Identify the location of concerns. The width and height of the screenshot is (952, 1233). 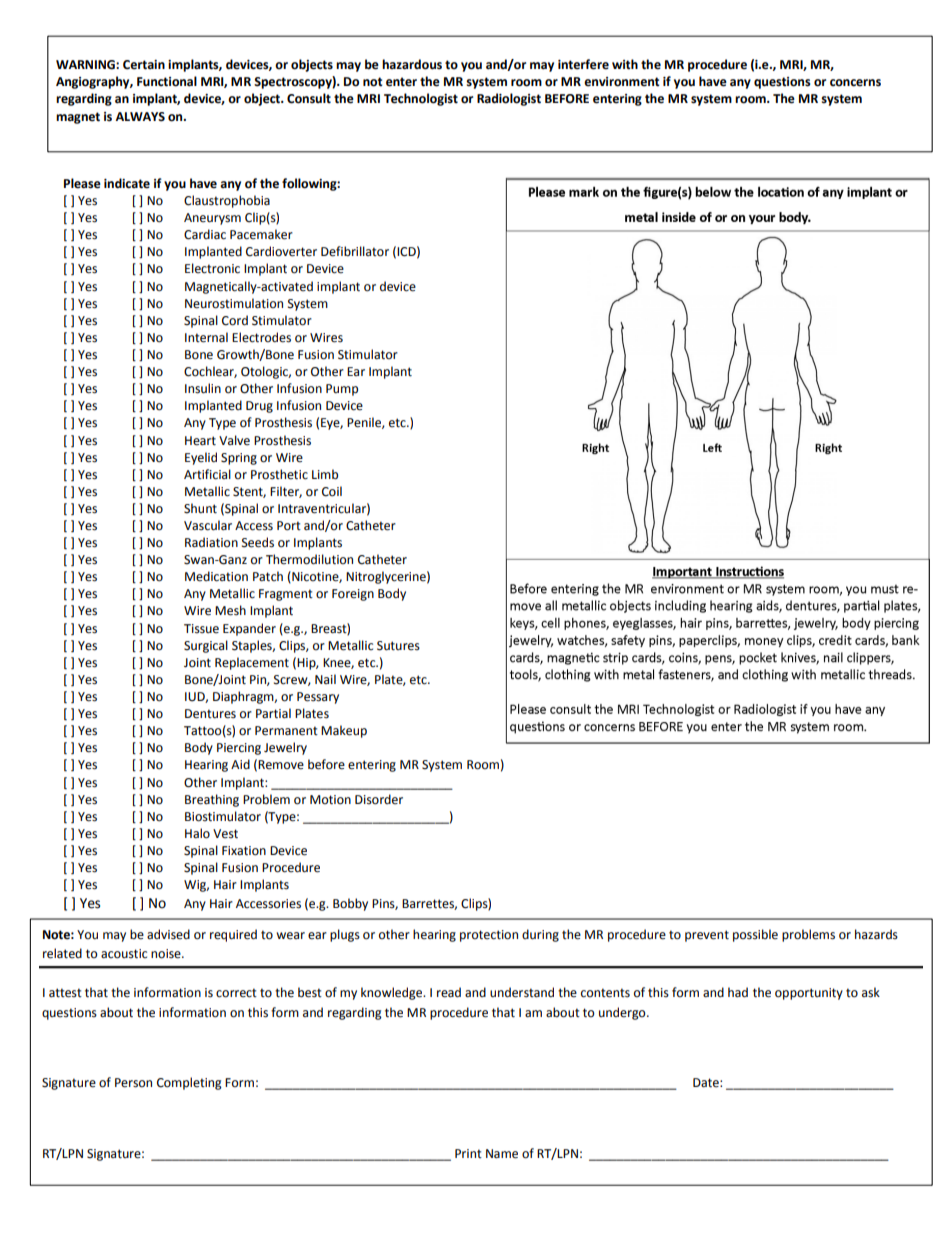
(855, 83).
